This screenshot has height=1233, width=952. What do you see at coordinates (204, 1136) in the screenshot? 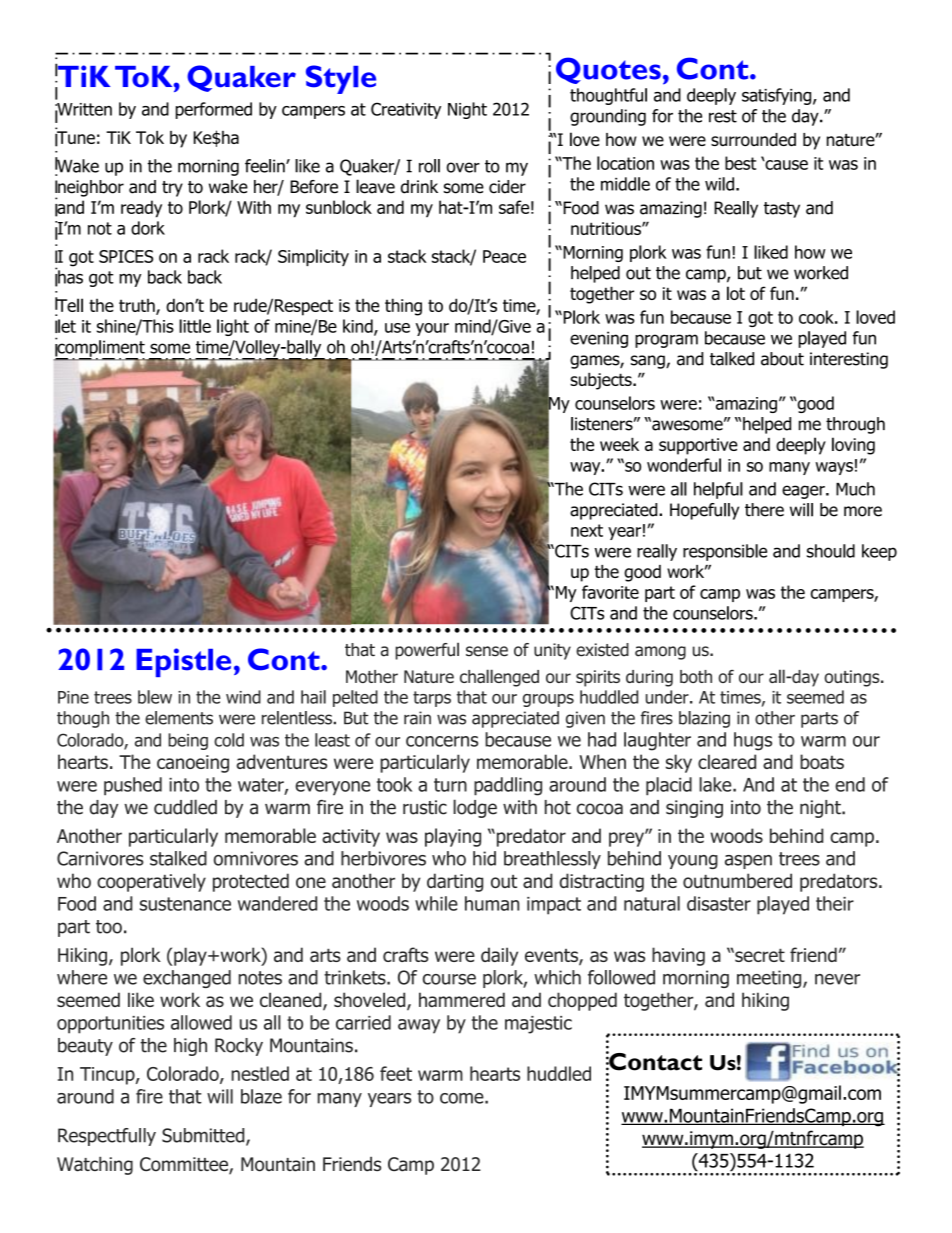
I see `Submitted` at bounding box center [204, 1136].
